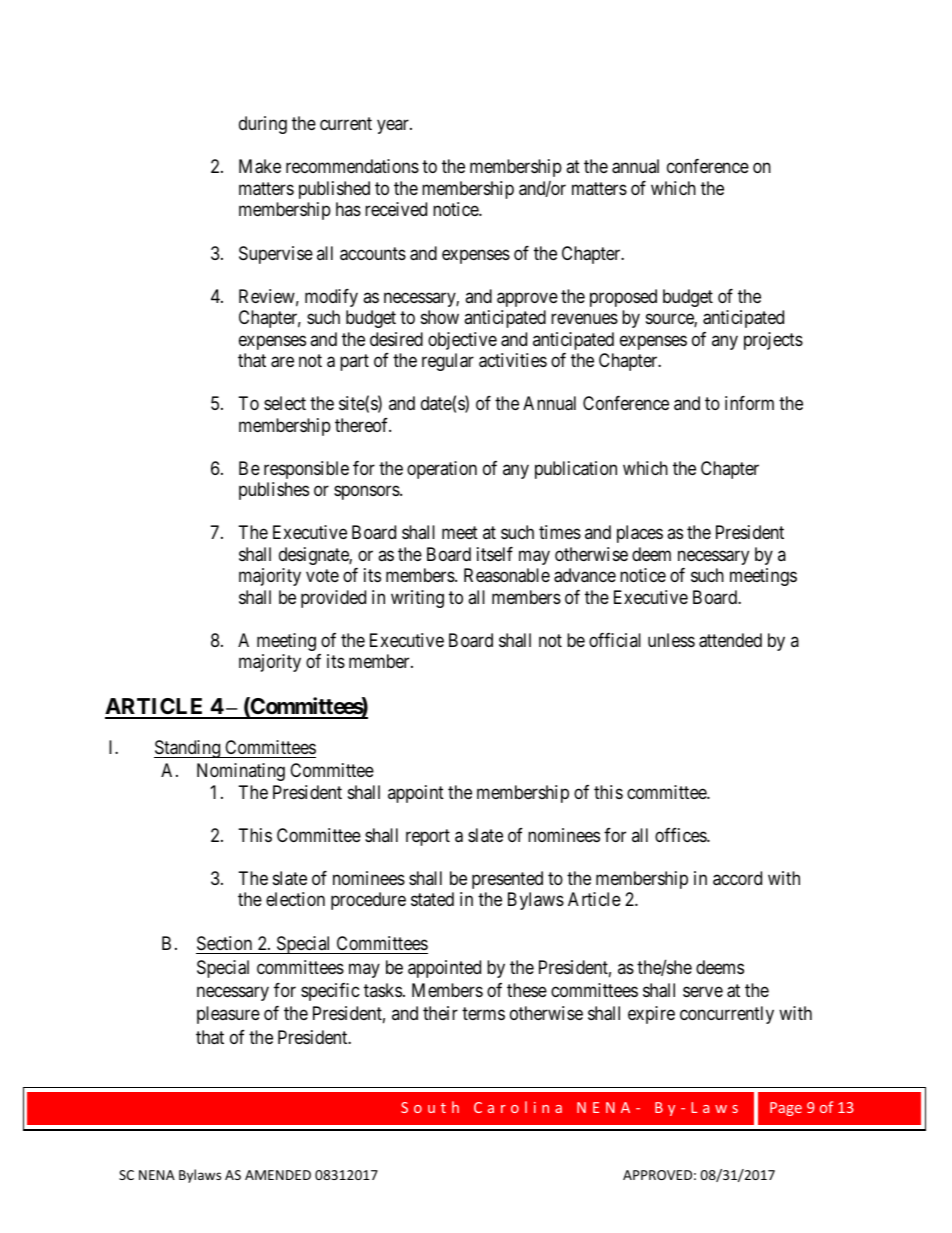 This screenshot has width=952, height=1233. I want to click on report, so click(428, 837).
